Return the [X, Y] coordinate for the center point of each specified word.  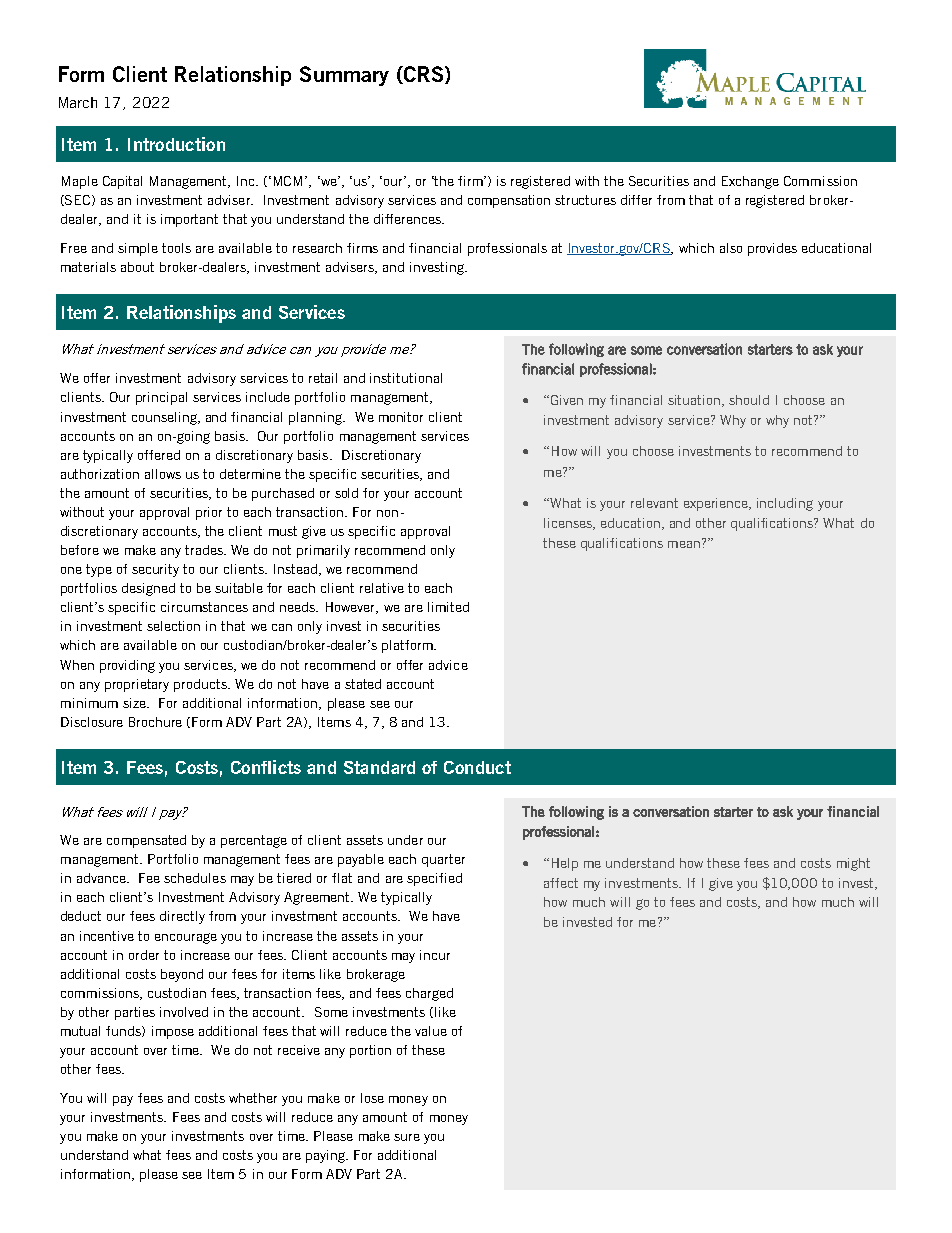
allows [163, 474]
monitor [401, 417]
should [749, 400]
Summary [344, 76]
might [853, 864]
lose [372, 1098]
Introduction [176, 144]
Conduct [477, 767]
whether [253, 1098]
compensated [146, 841]
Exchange [750, 182]
